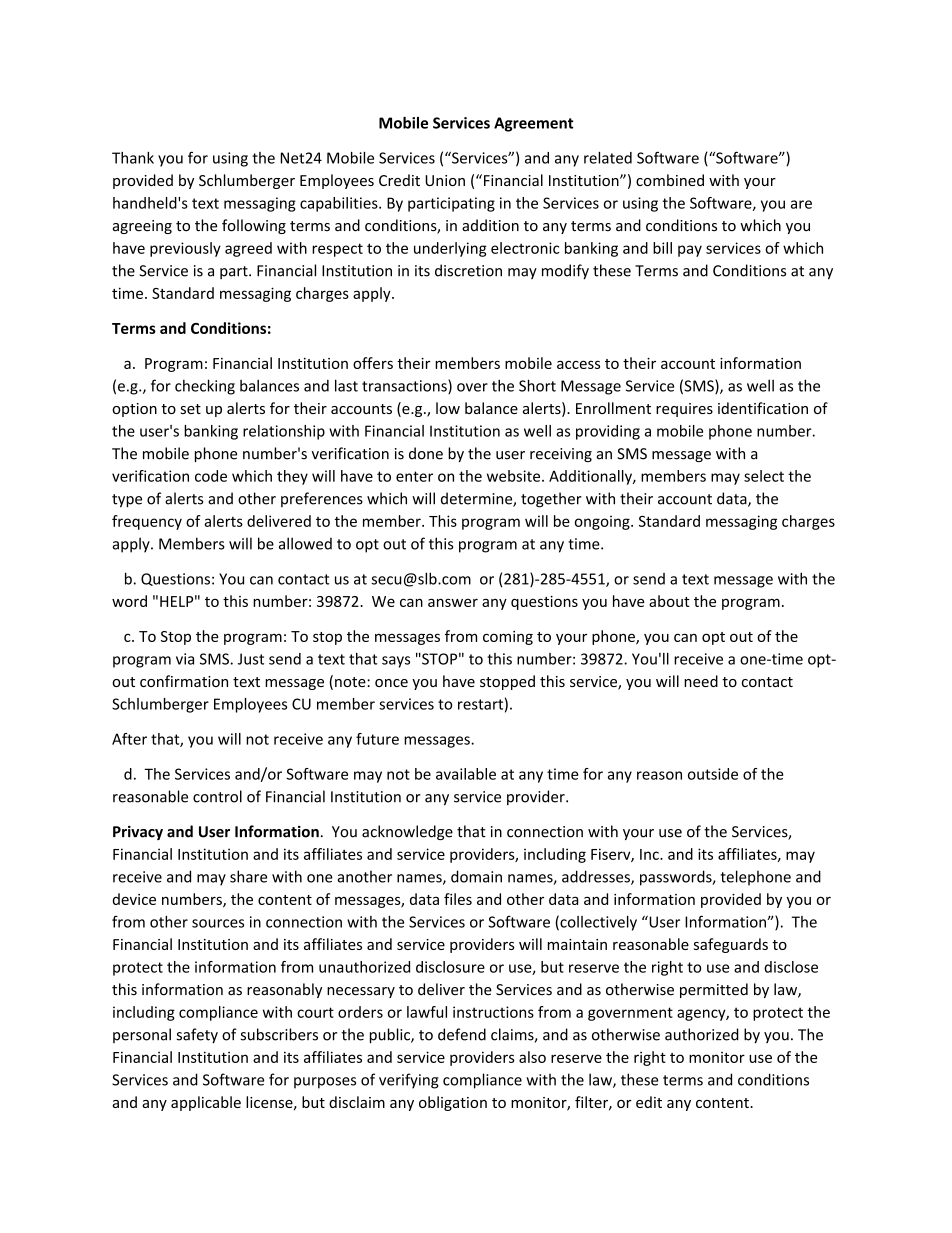  Describe the element at coordinates (669, 601) in the screenshot. I see `about` at that location.
